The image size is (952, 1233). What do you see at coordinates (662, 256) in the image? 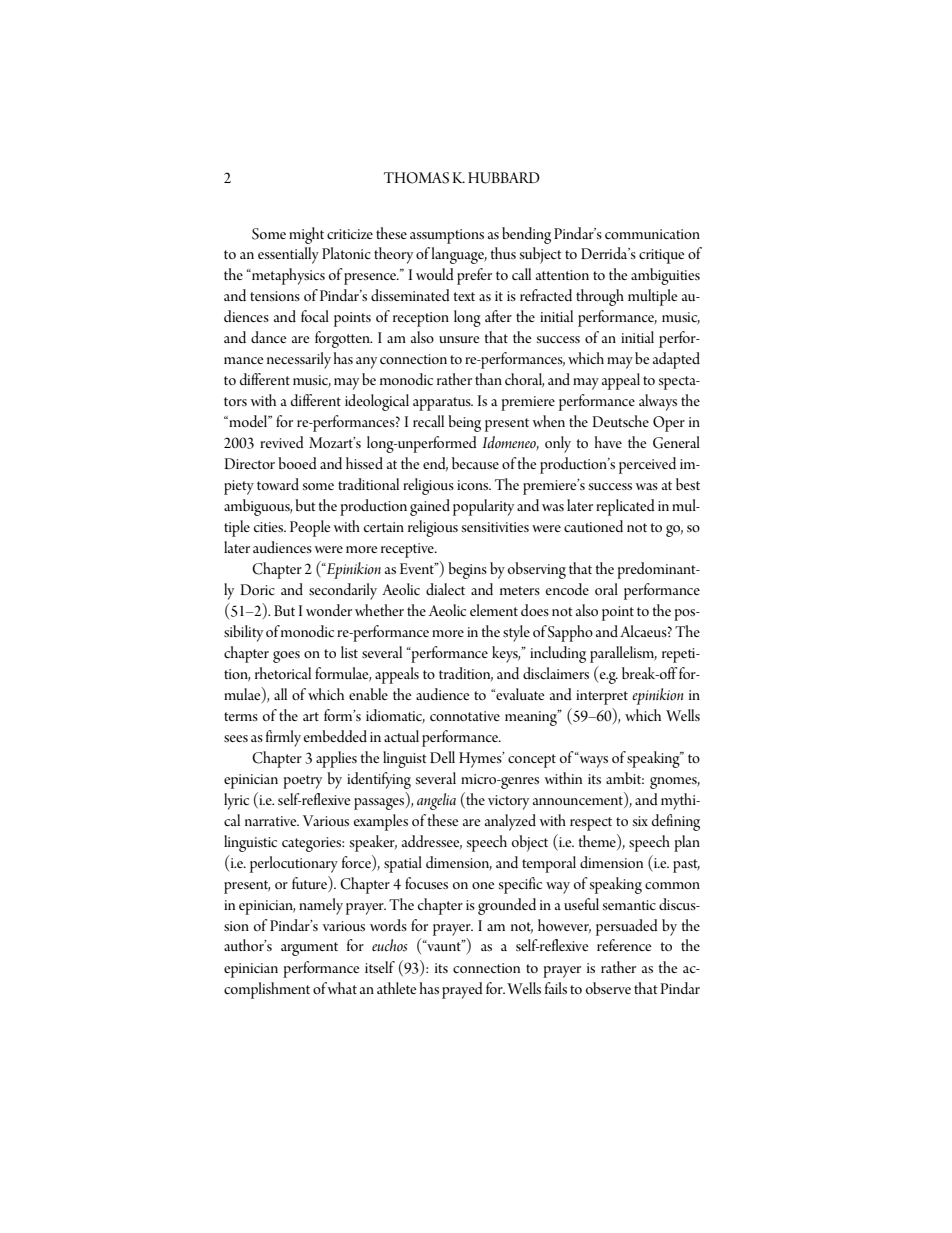
I see `critique` at bounding box center [662, 256].
